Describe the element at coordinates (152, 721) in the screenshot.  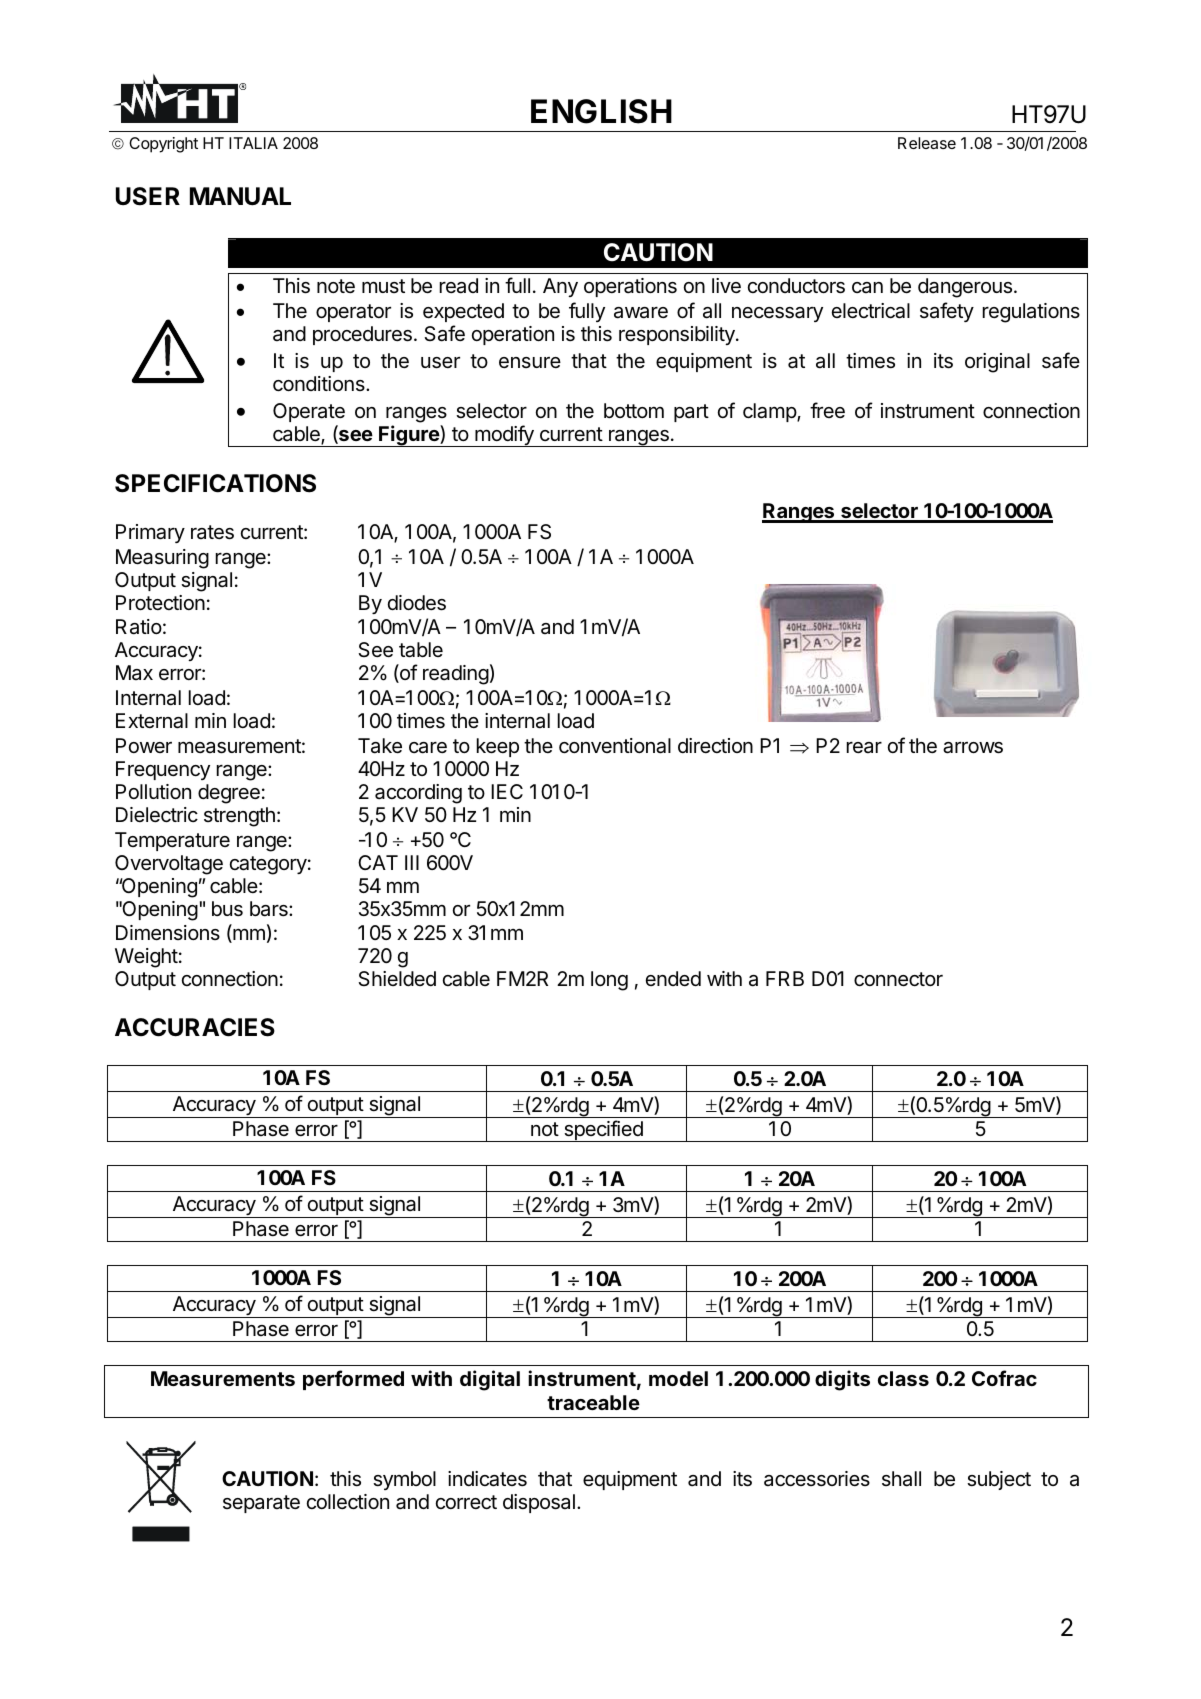
I see `External` at that location.
